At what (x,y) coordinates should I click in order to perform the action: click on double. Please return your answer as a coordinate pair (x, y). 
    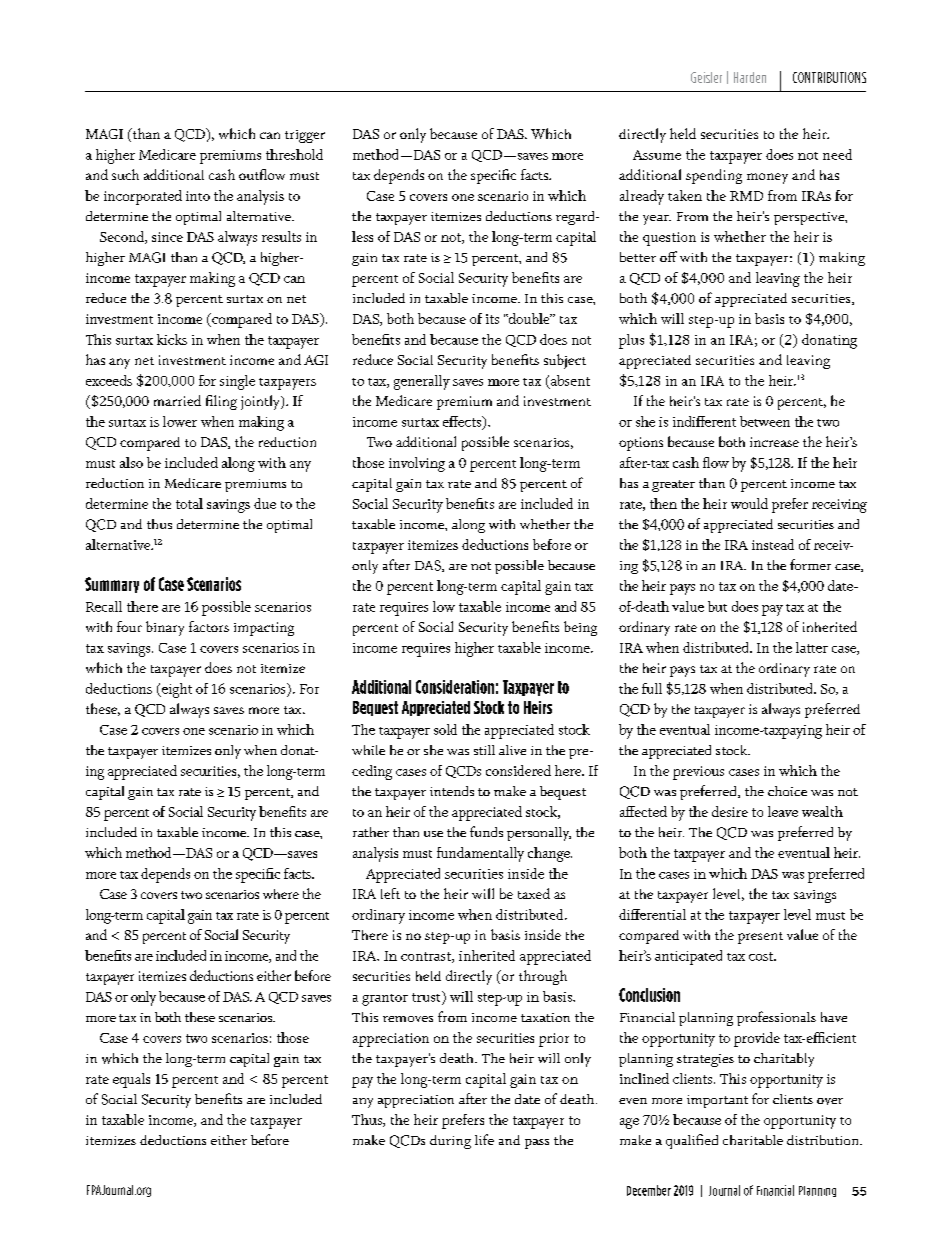
    Looking at the image, I should click on (529, 318).
